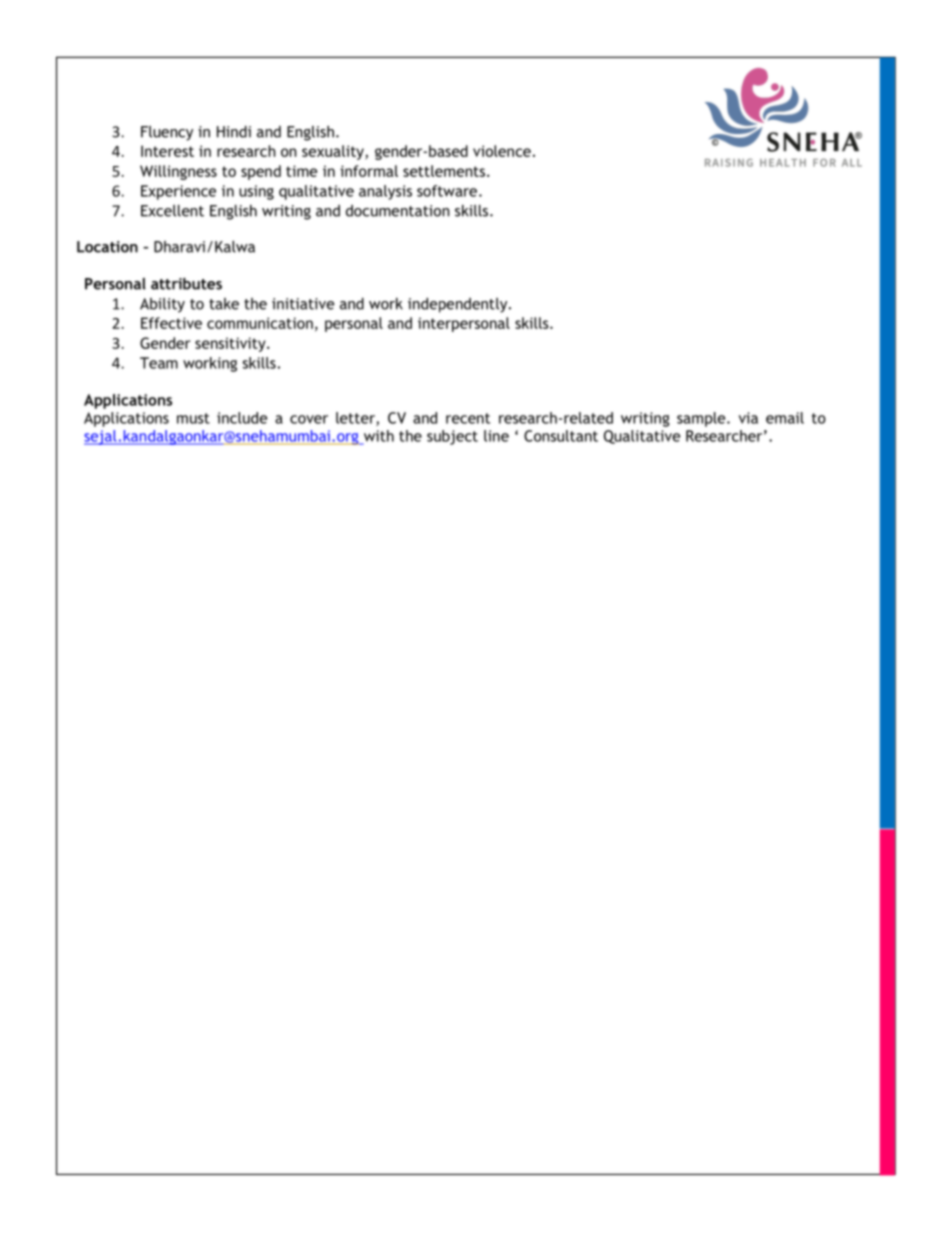 The height and width of the screenshot is (1233, 952). What do you see at coordinates (167, 133) in the screenshot?
I see `Fluency` at bounding box center [167, 133].
